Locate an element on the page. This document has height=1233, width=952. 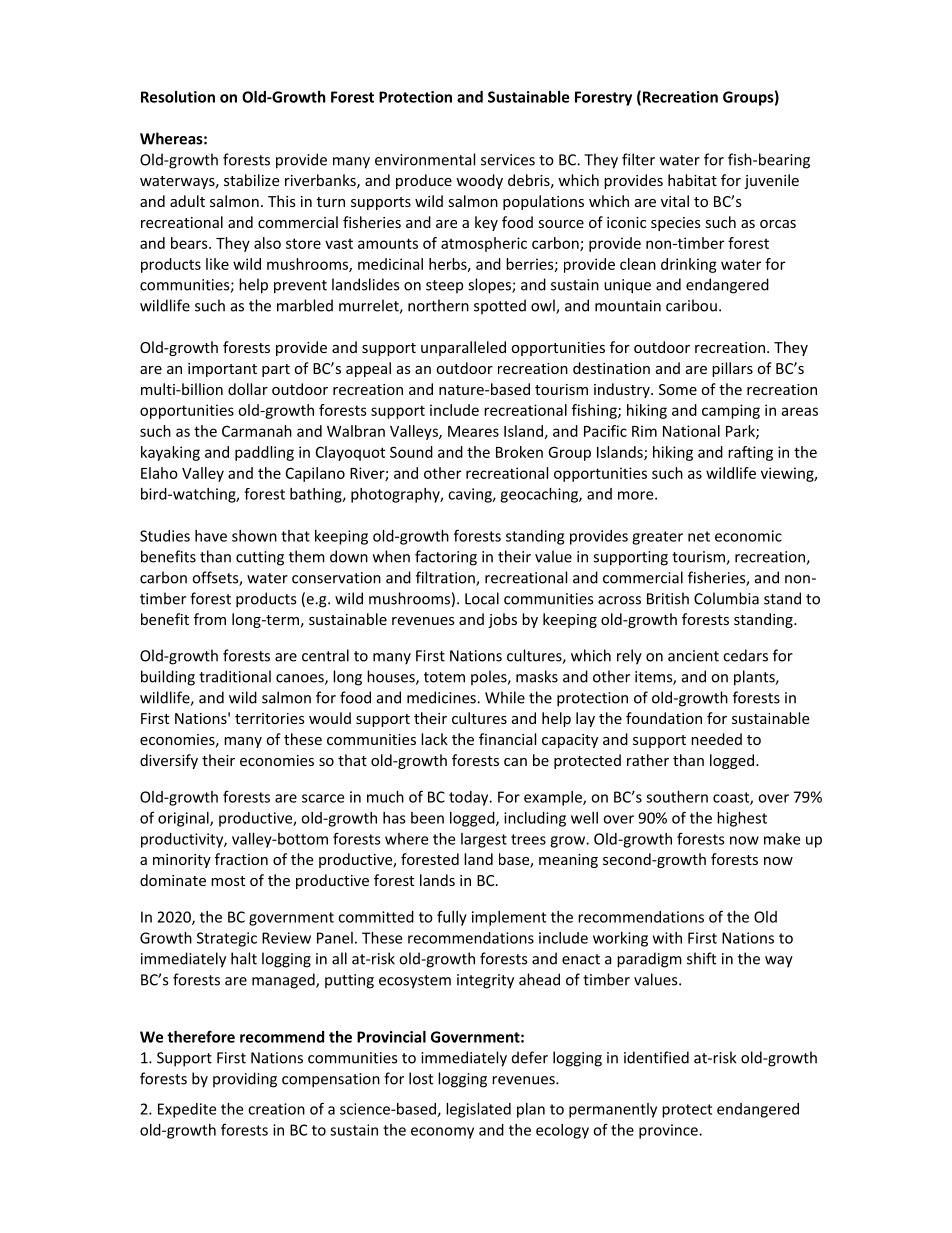
rafting is located at coordinates (750, 453).
